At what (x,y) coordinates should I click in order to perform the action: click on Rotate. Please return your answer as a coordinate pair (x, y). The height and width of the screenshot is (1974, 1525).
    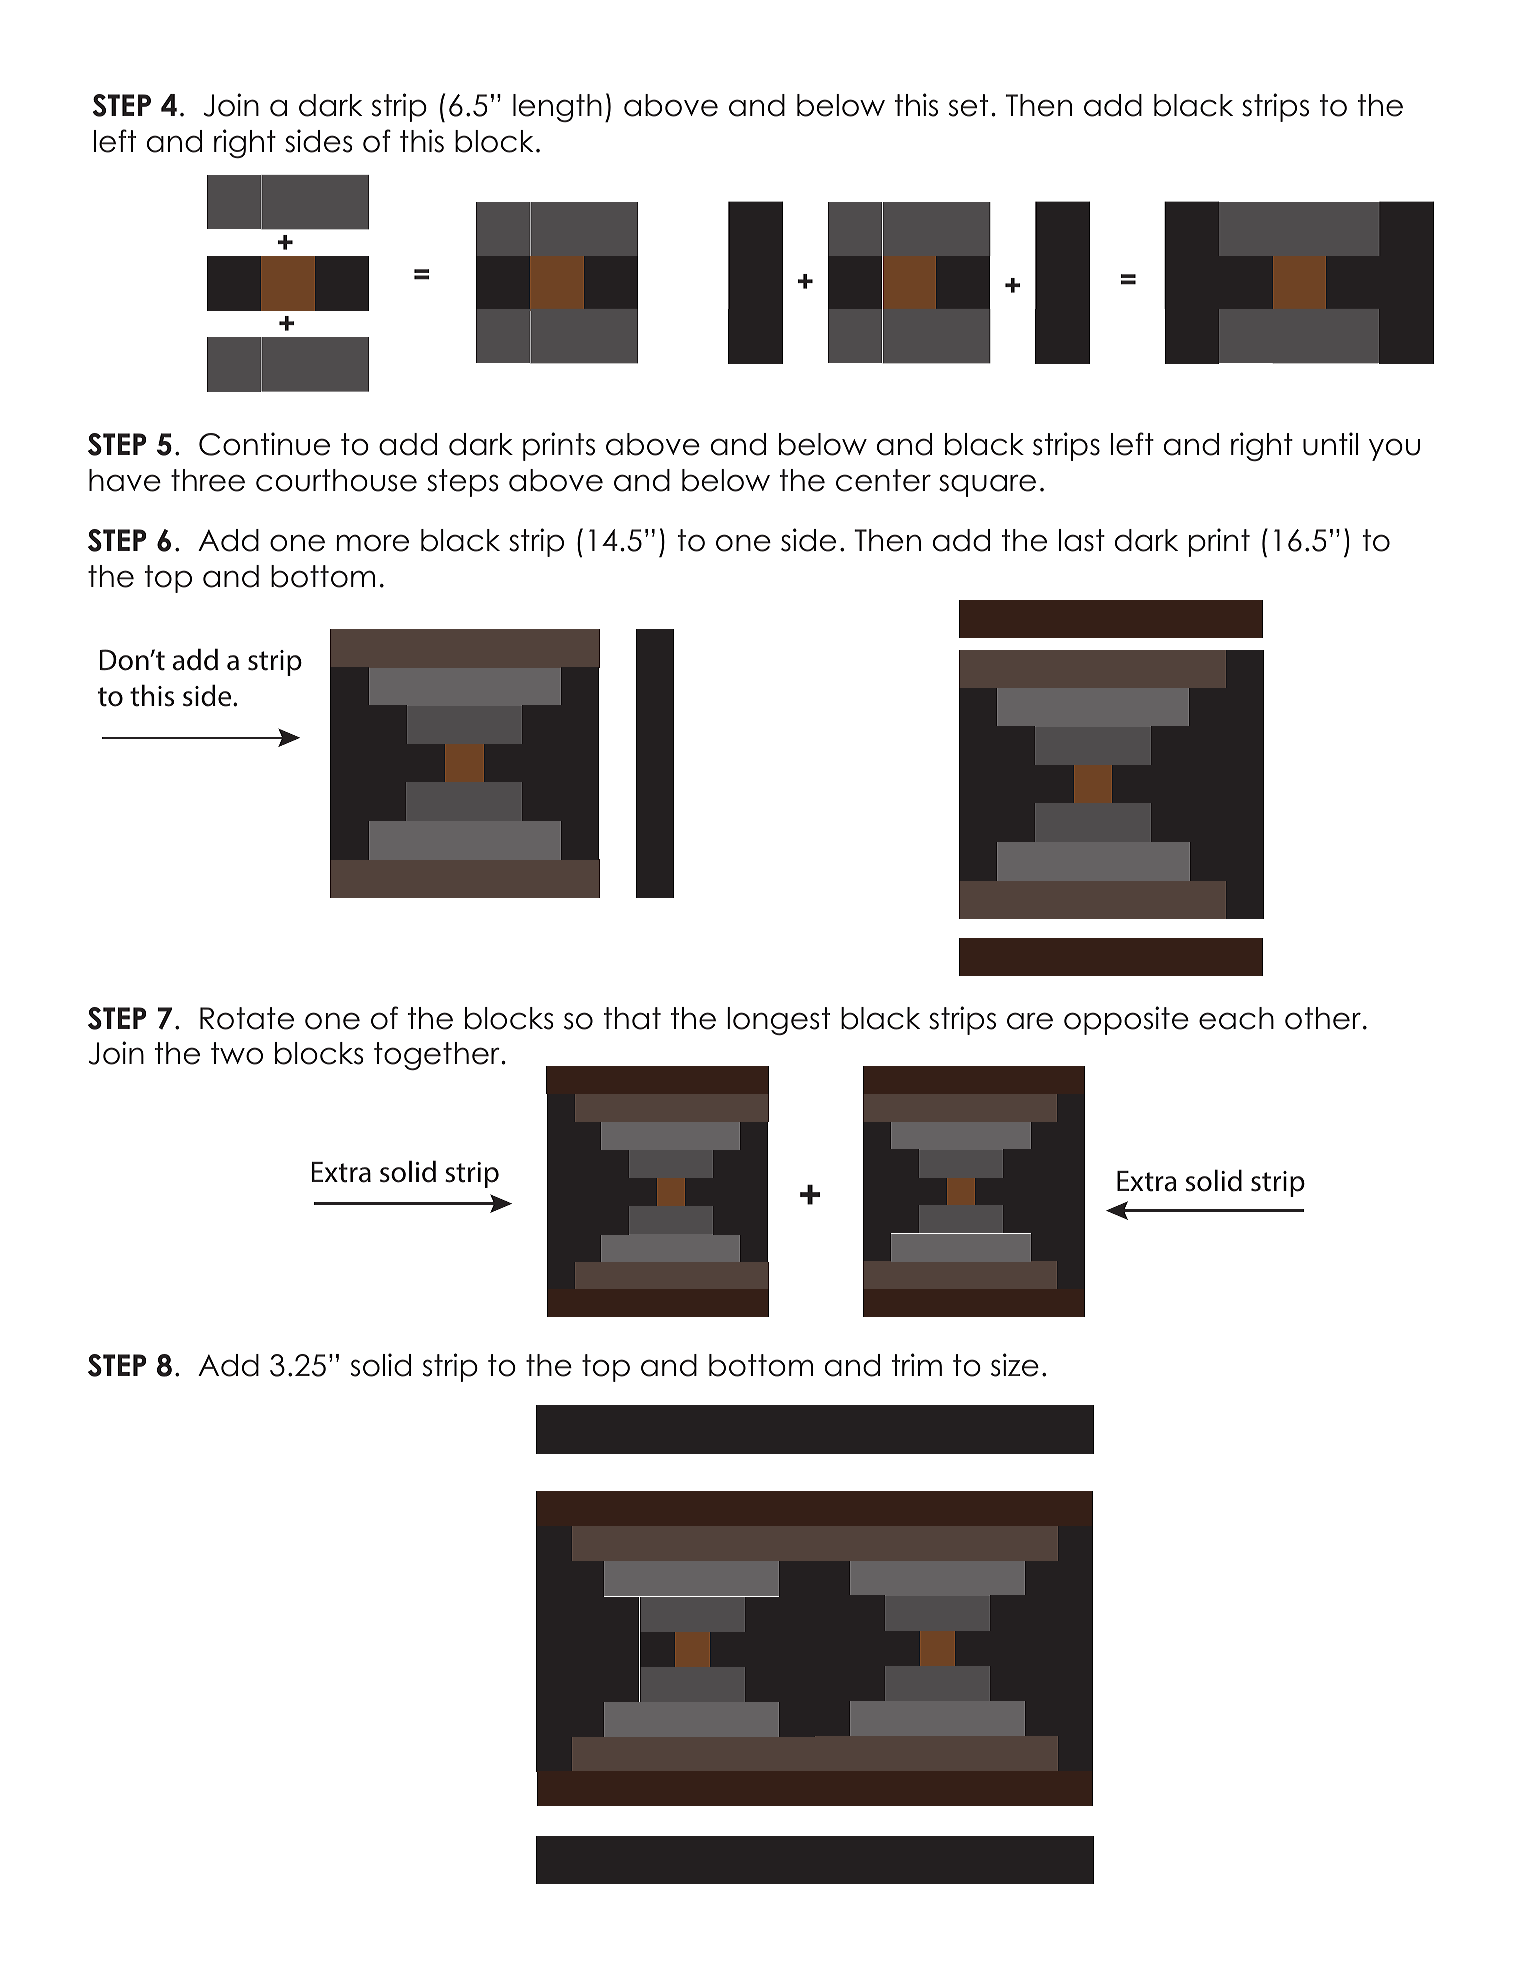
    Looking at the image, I should click on (247, 1018).
